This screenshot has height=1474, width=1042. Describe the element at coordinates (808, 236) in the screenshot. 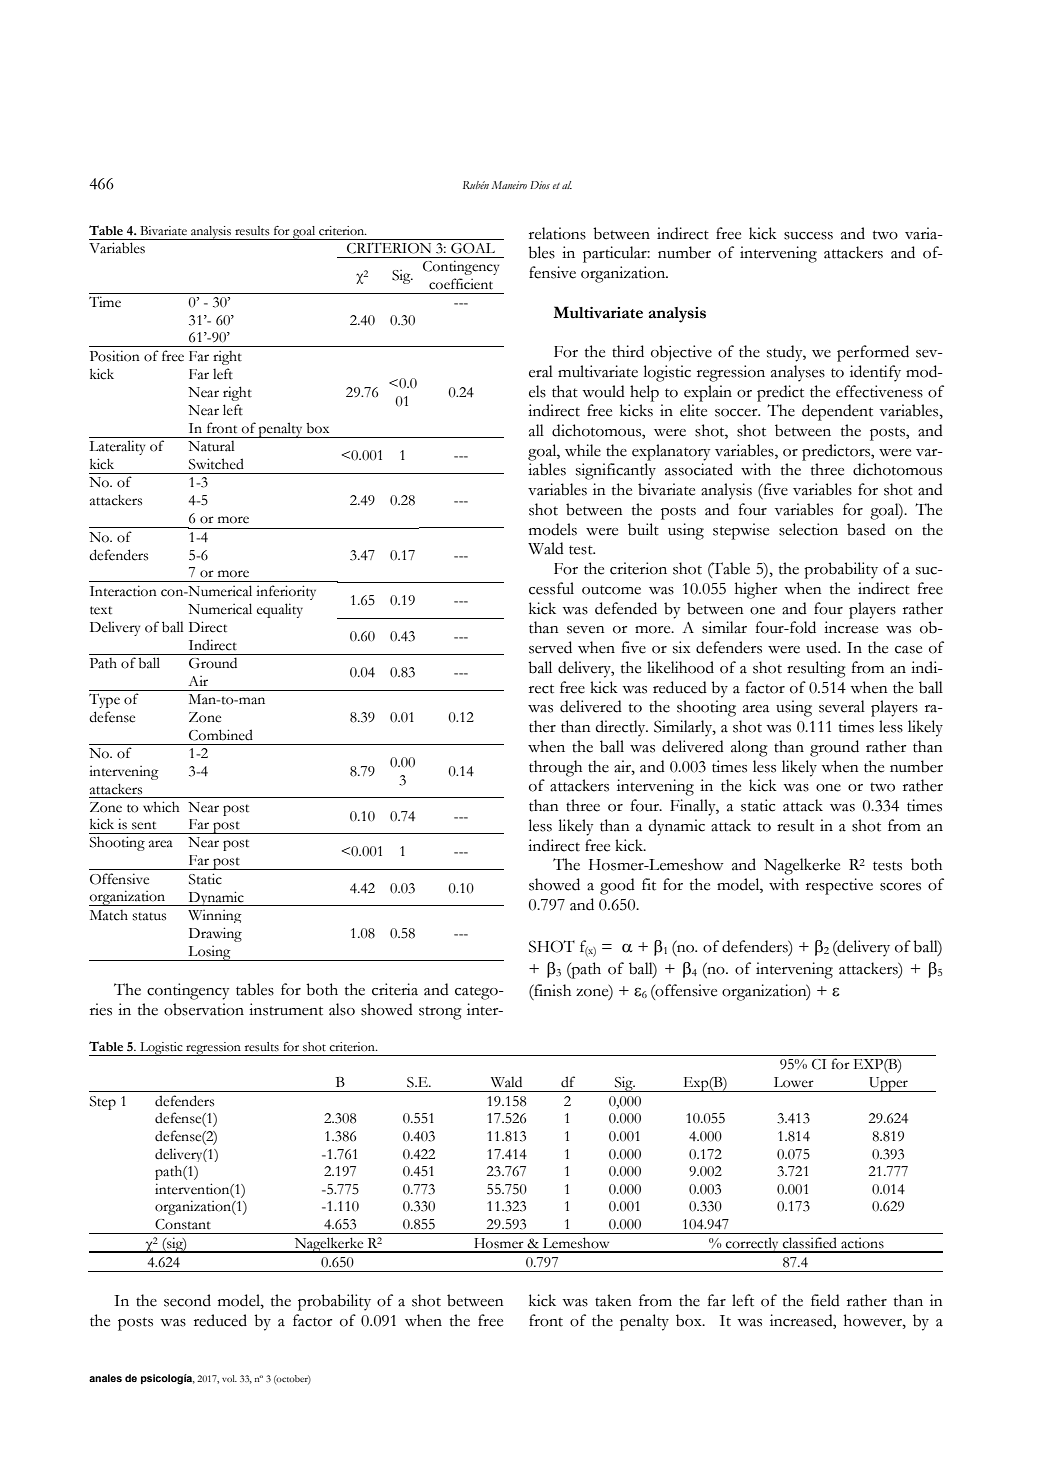

I see `success` at that location.
